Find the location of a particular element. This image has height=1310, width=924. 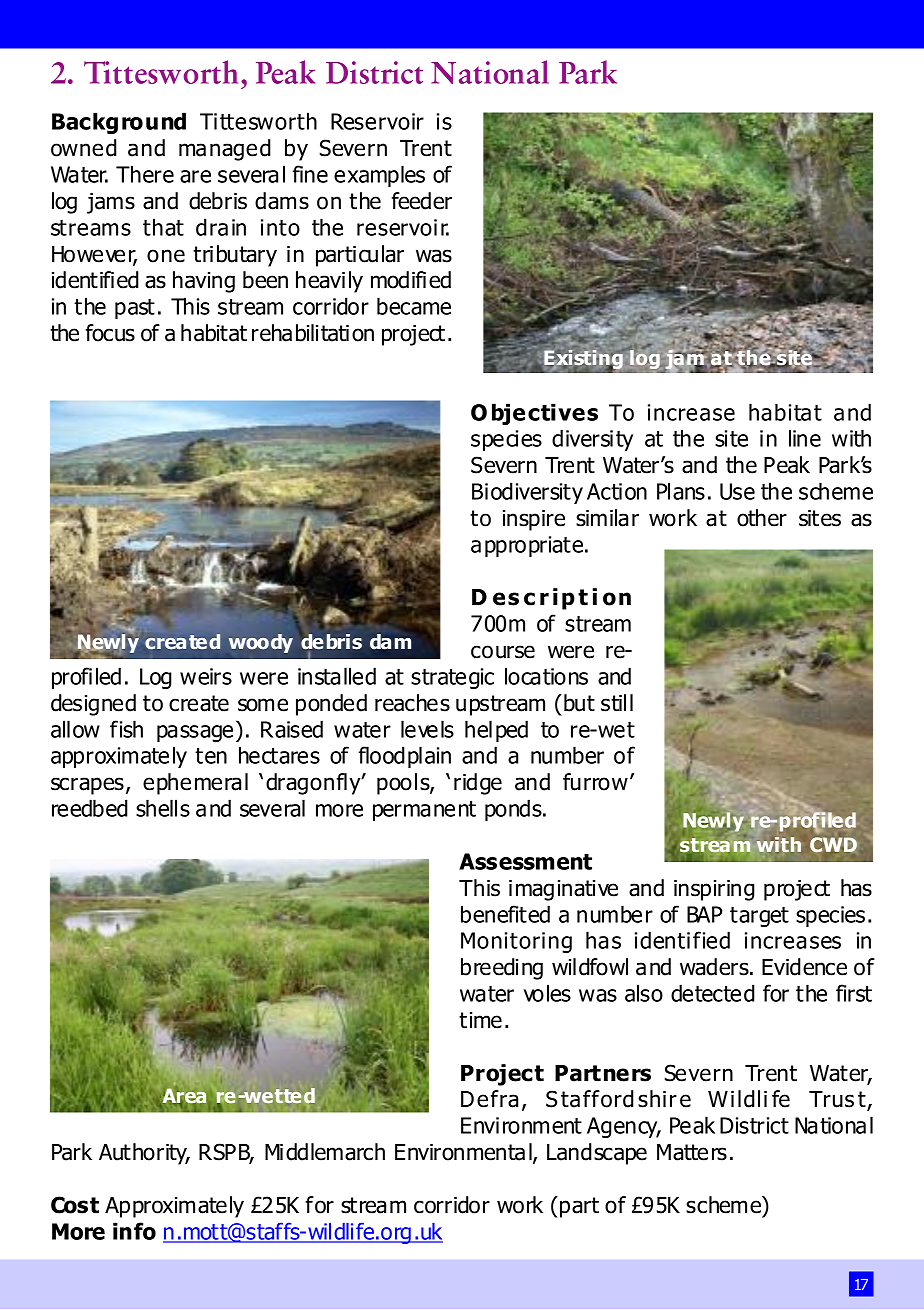

info is located at coordinates (134, 1231).
